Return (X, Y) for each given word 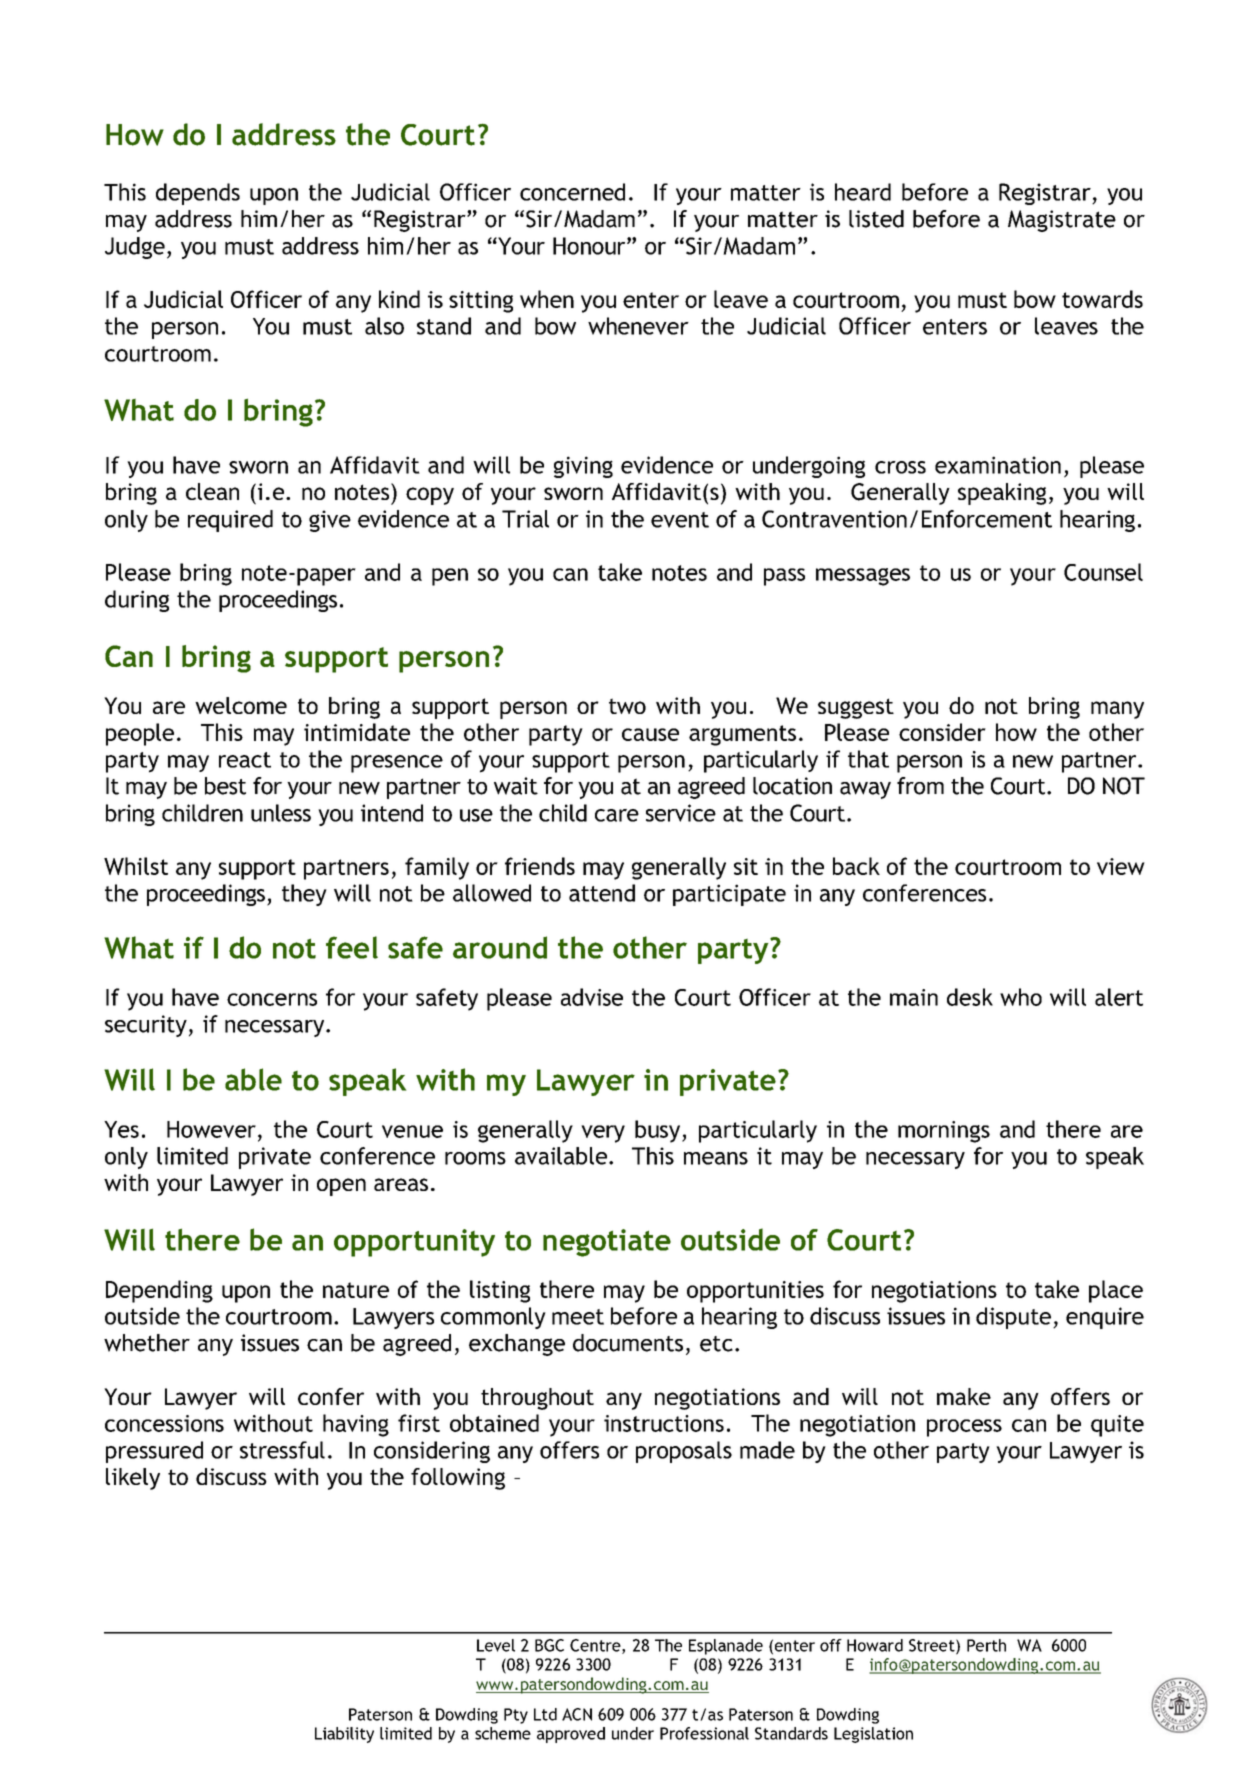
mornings (944, 1132)
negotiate (607, 1243)
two (627, 706)
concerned (572, 192)
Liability (344, 1735)
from (920, 786)
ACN (577, 1714)
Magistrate (1062, 221)
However (211, 1129)
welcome (241, 705)
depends (198, 194)
